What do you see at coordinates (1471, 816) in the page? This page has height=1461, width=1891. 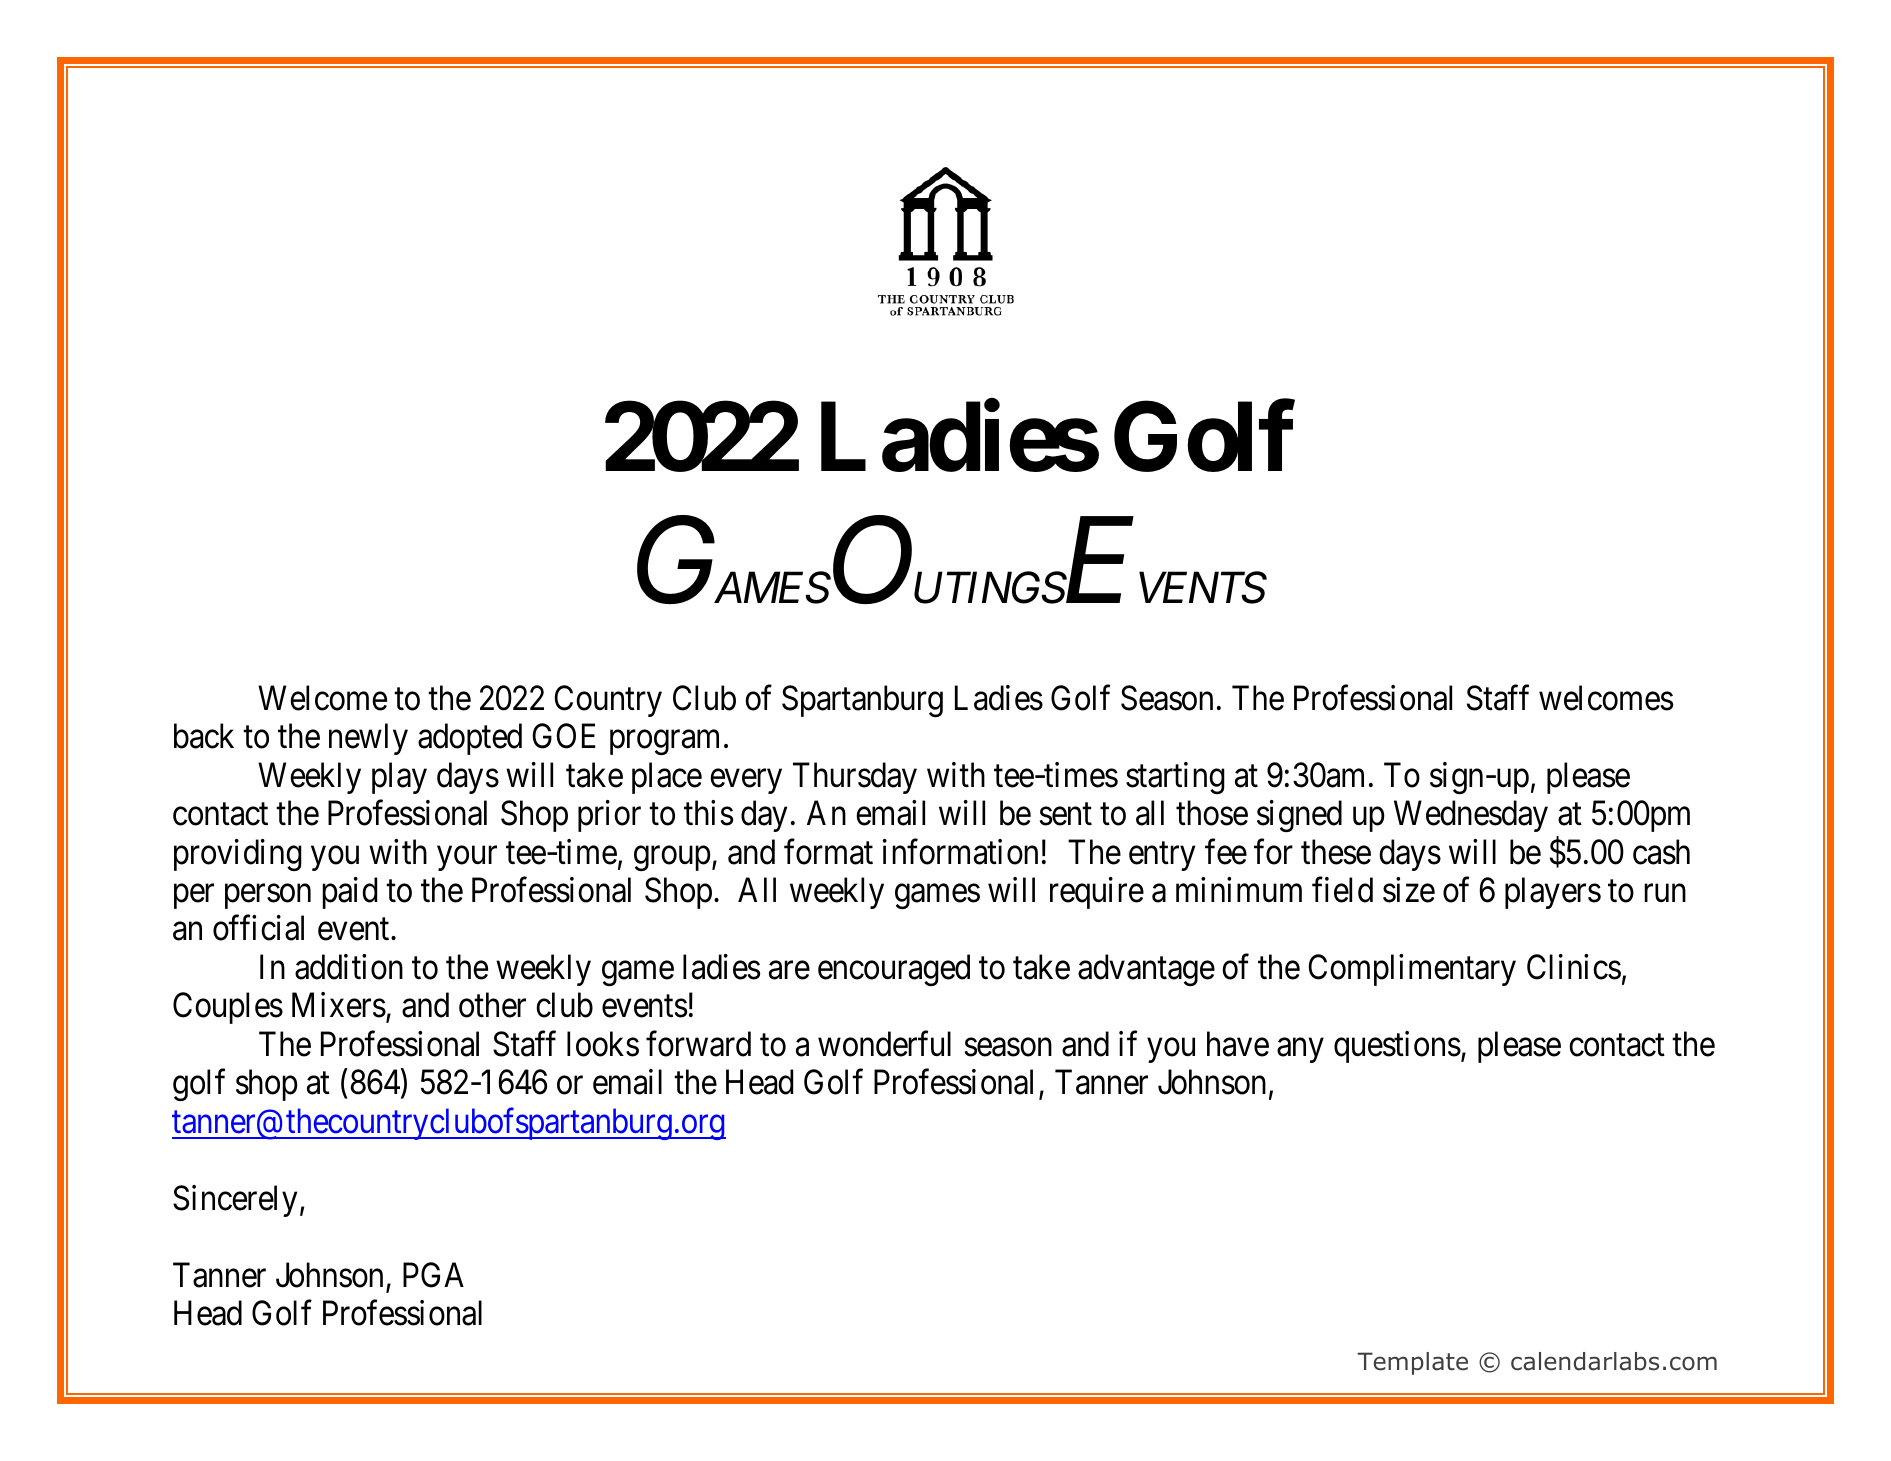 I see `Wednesday` at bounding box center [1471, 816].
